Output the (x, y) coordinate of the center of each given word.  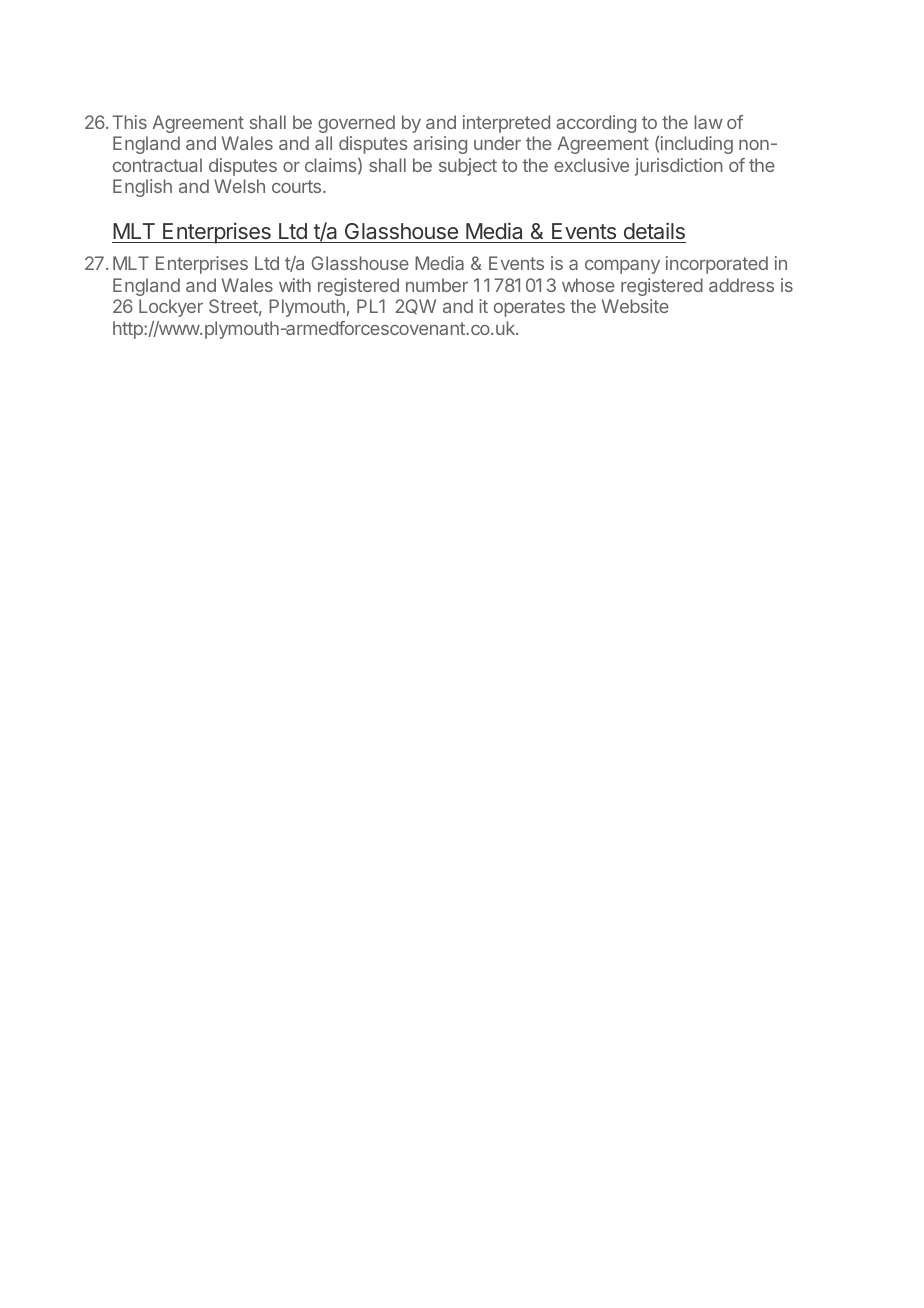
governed (356, 124)
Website (635, 306)
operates (529, 308)
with (295, 285)
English (142, 188)
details (654, 230)
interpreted (506, 124)
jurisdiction (679, 167)
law (709, 122)
